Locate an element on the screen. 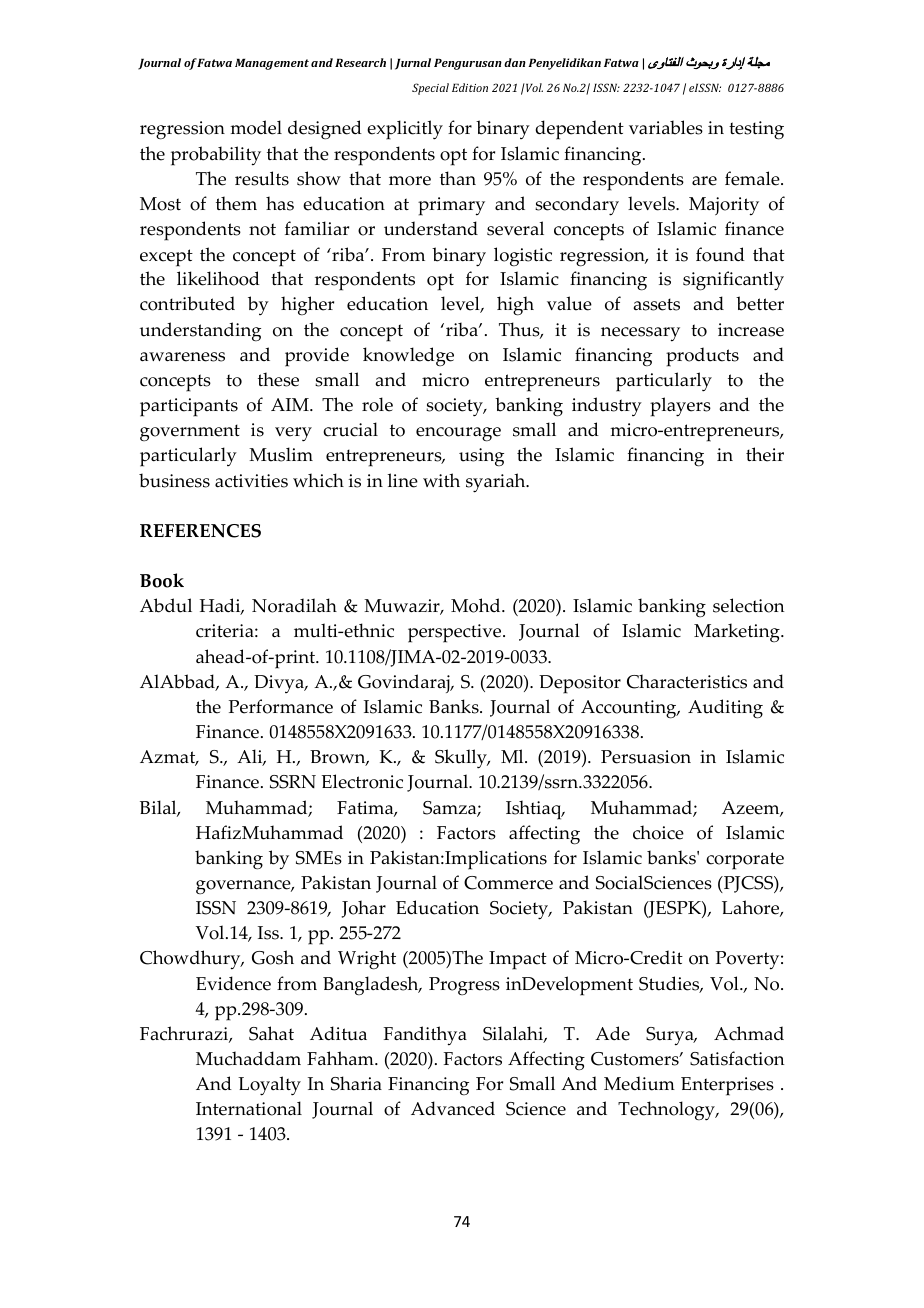 Image resolution: width=924 pixels, height=1308 pixels. model is located at coordinates (256, 127).
